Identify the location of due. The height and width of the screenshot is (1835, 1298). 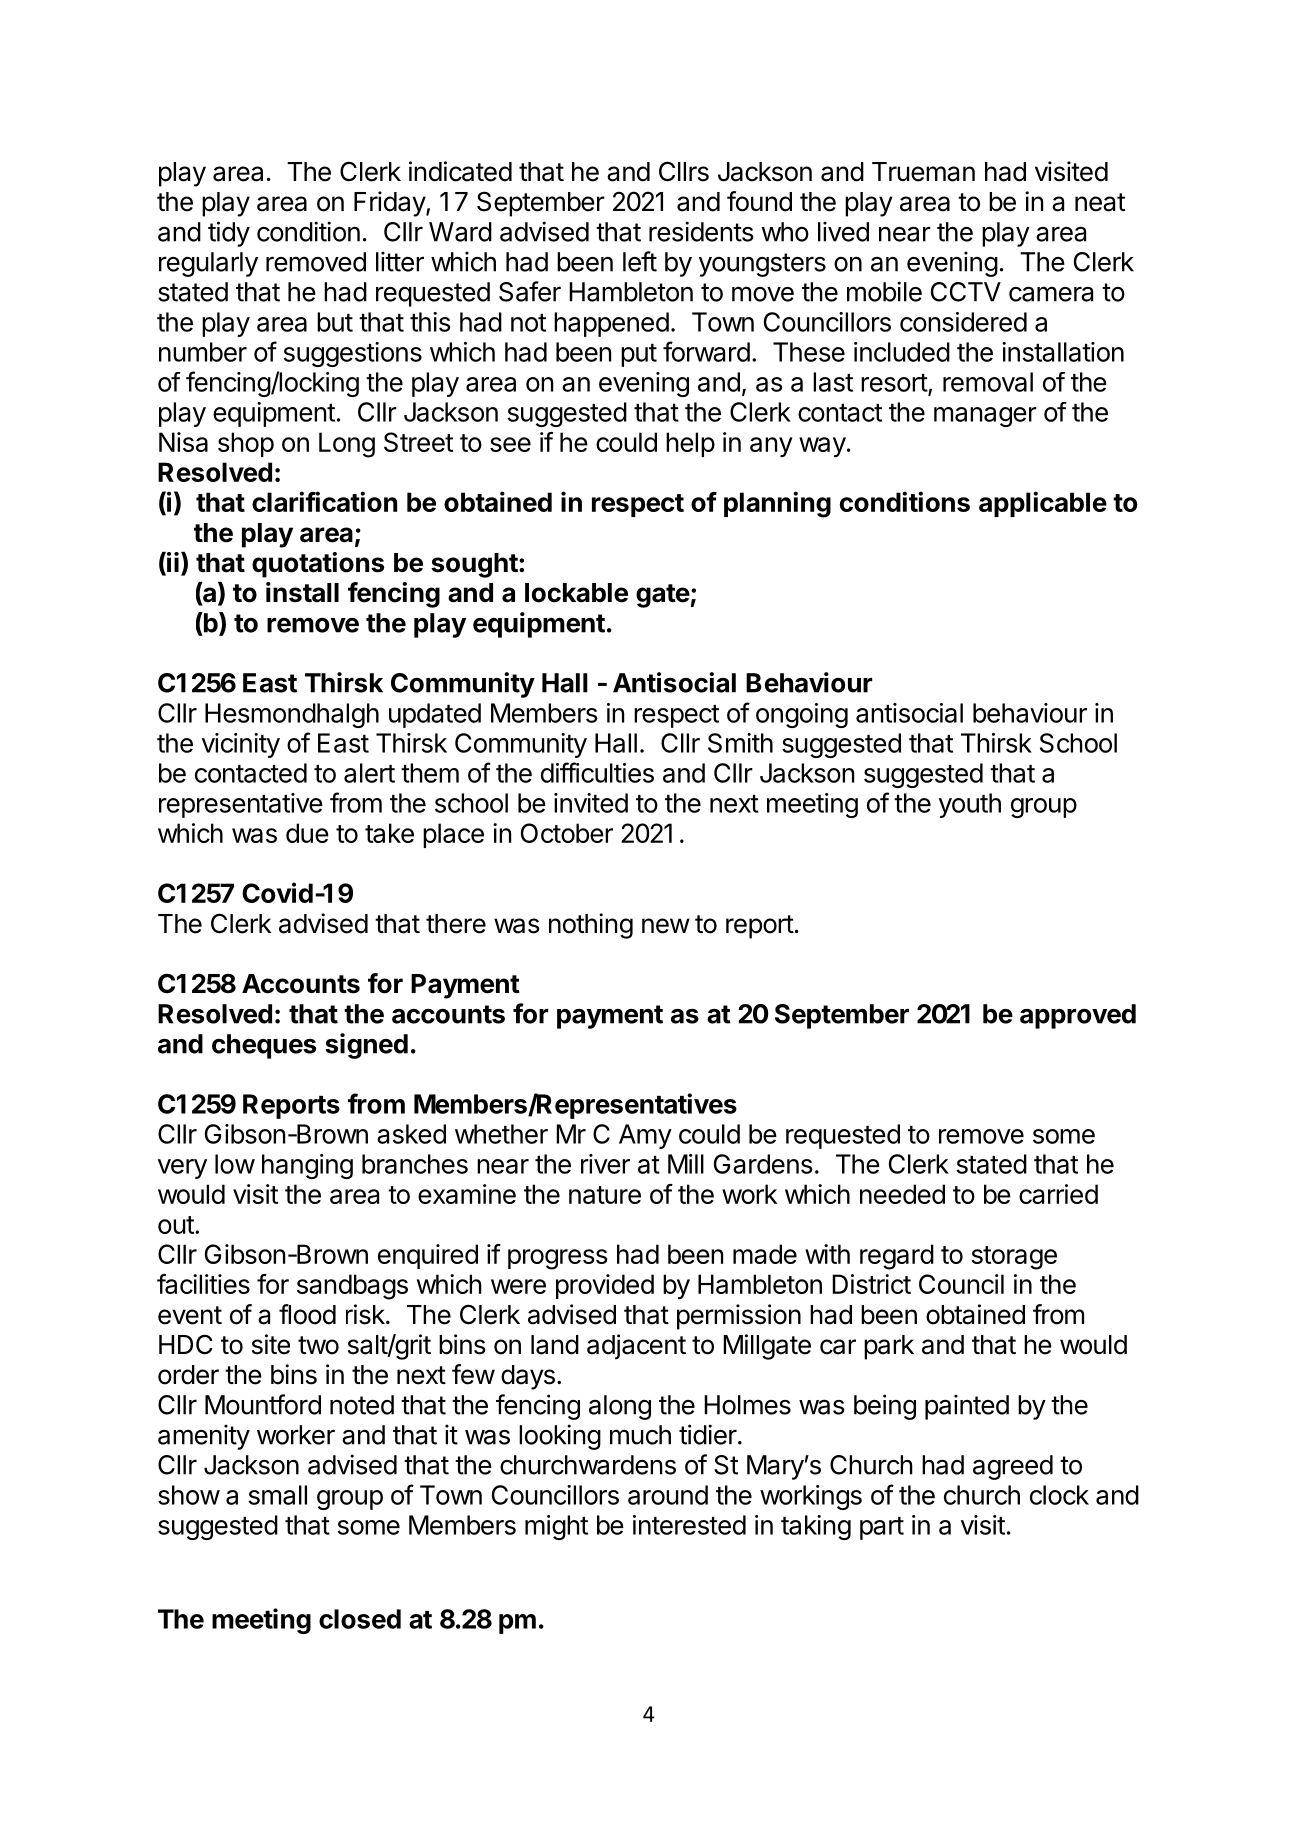
(307, 833).
